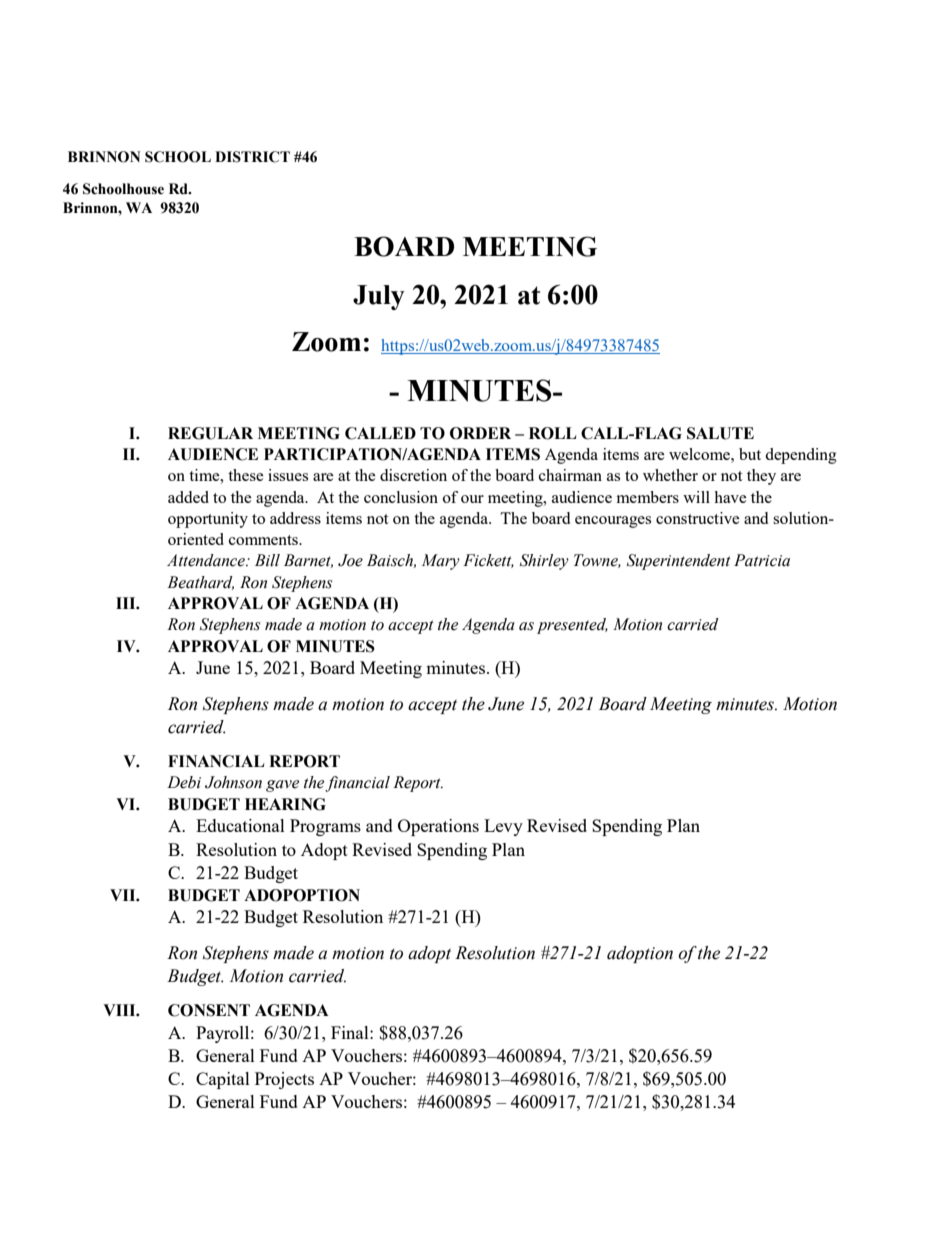 This screenshot has height=1233, width=952. I want to click on Johnson, so click(233, 782).
